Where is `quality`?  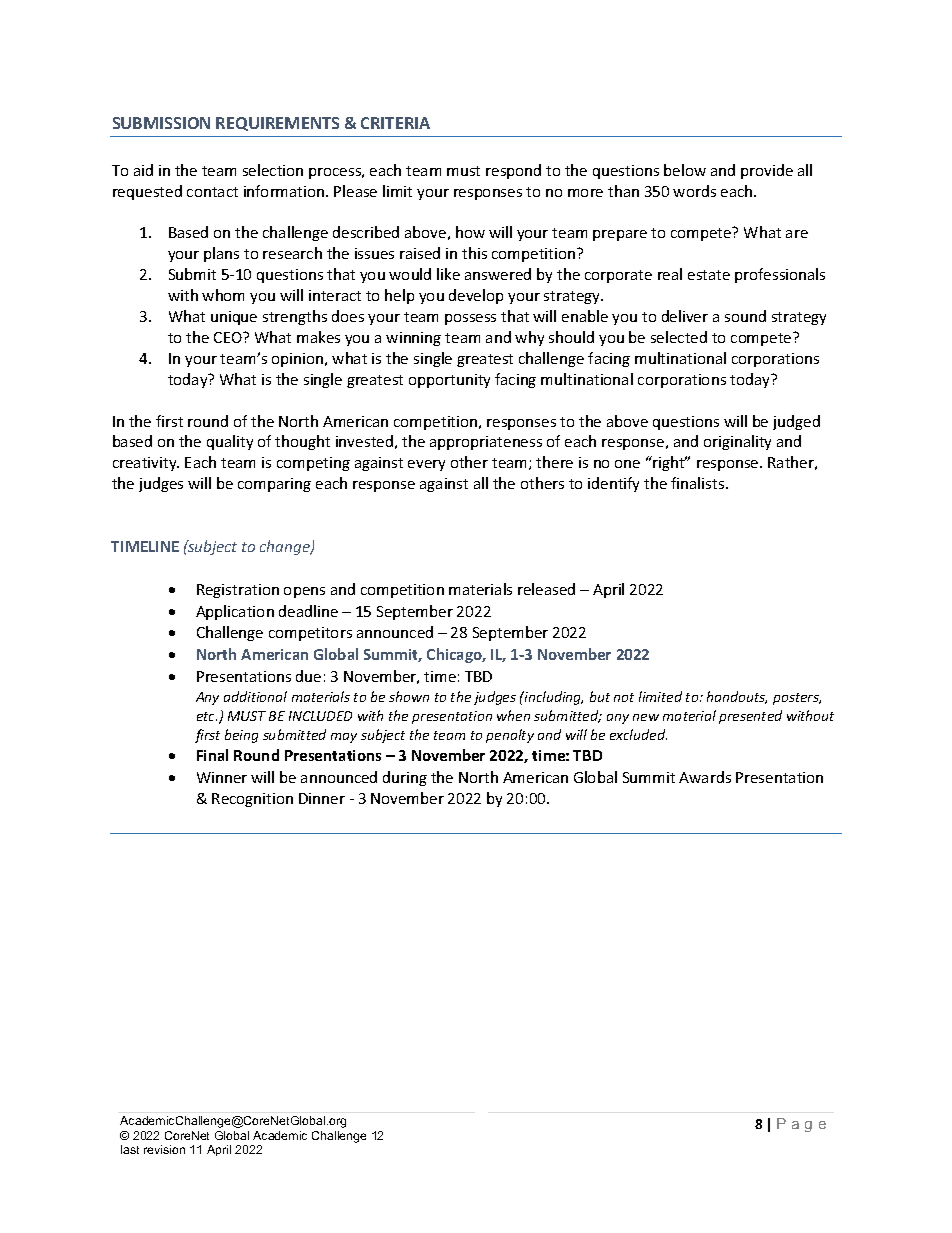 quality is located at coordinates (230, 442).
